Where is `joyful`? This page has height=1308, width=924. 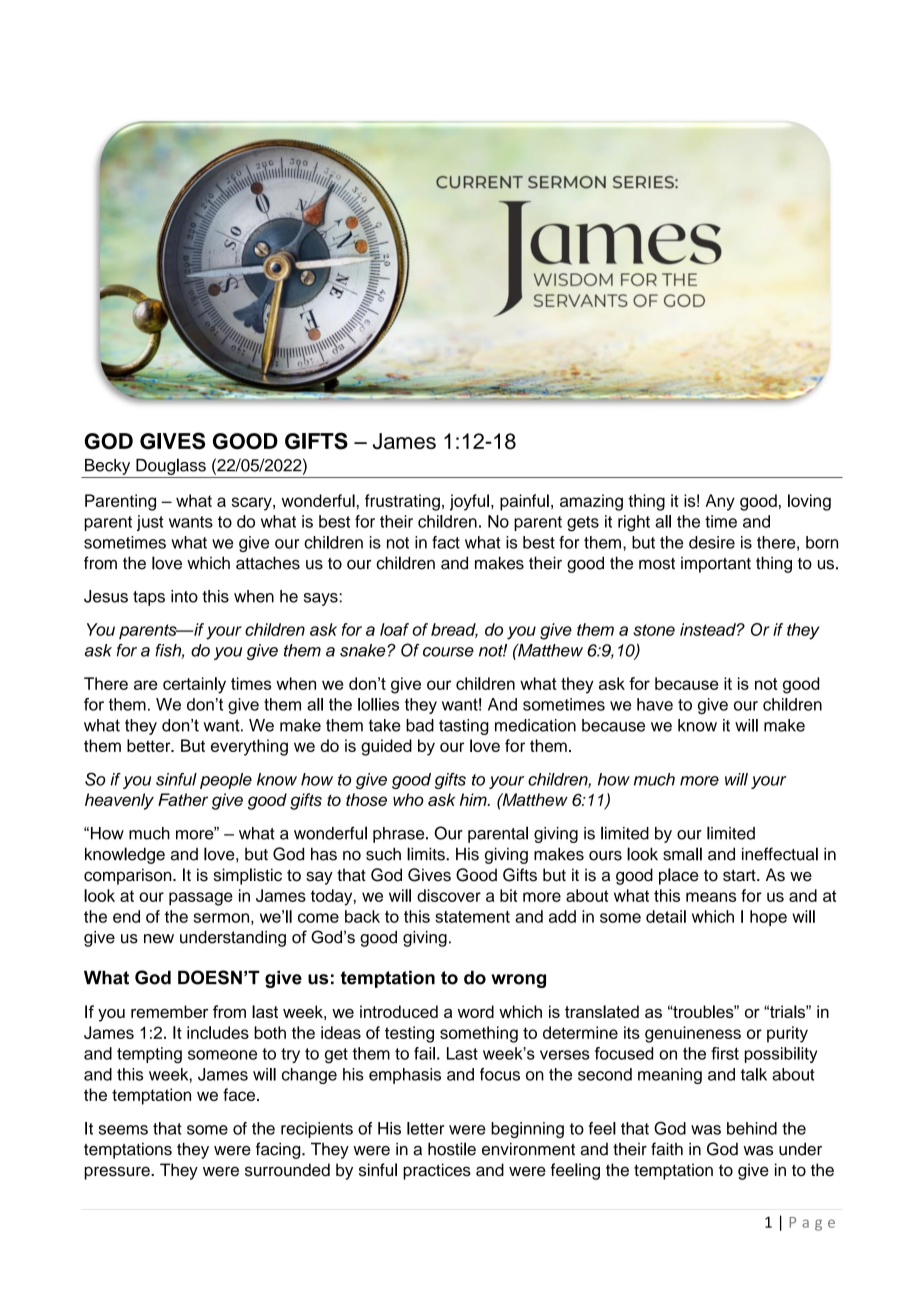
joyful is located at coordinates (469, 502).
